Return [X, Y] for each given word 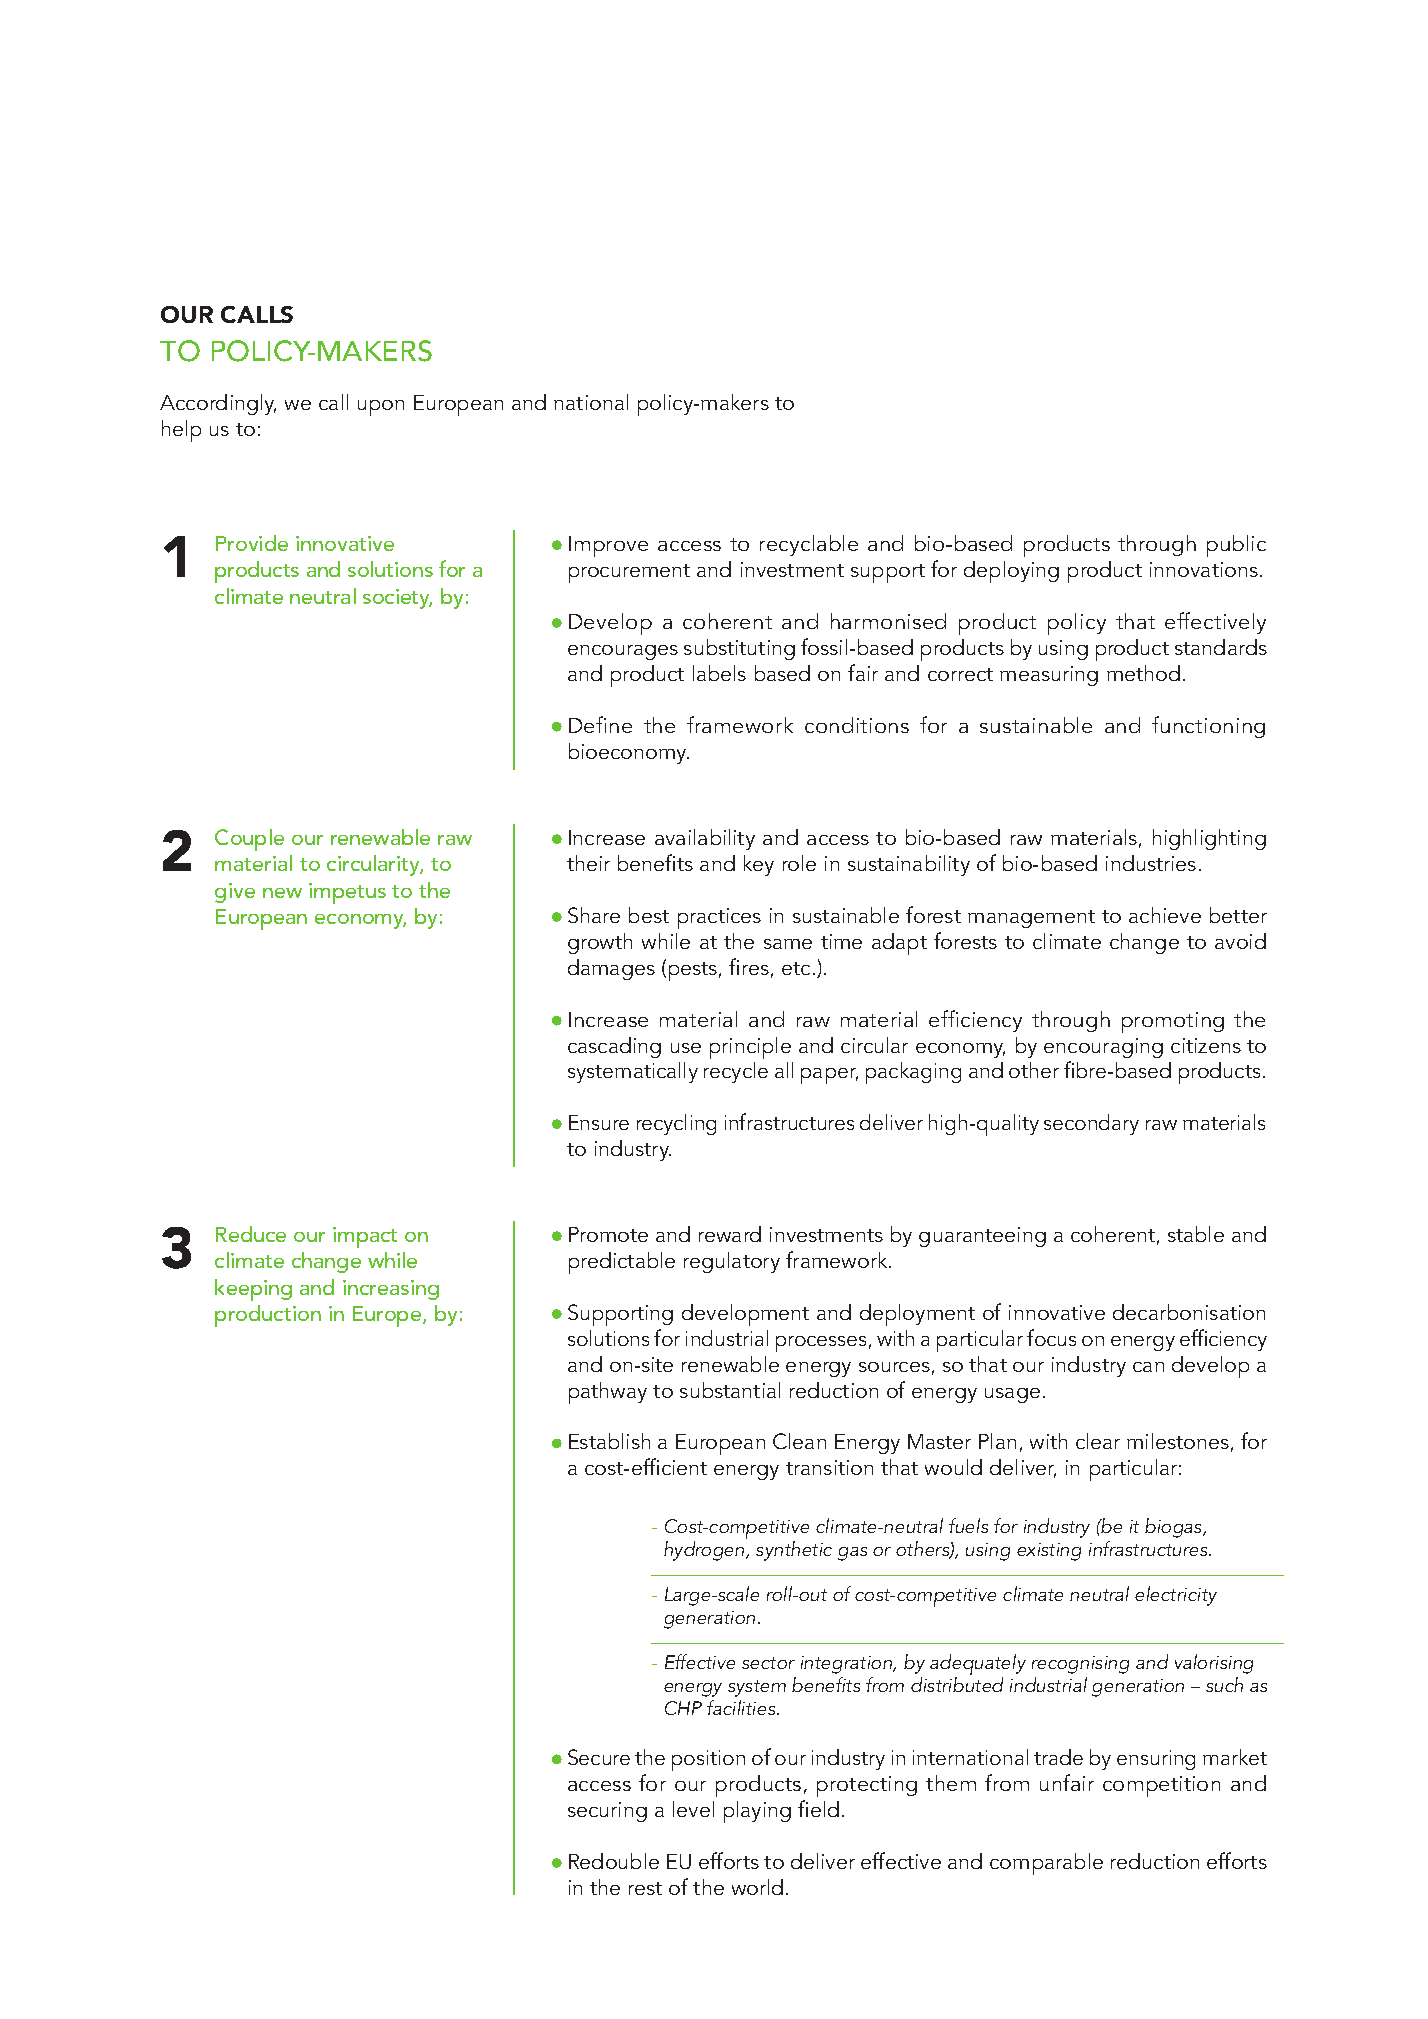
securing [607, 1812]
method [1143, 673]
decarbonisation [1189, 1312]
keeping [253, 1290]
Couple [249, 840]
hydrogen [705, 1551]
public [1236, 546]
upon [381, 408]
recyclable [809, 545]
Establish [609, 1441]
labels [719, 673]
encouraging [1103, 1048]
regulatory [732, 1262]
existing [1049, 1552]
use [686, 1048]
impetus [347, 893]
